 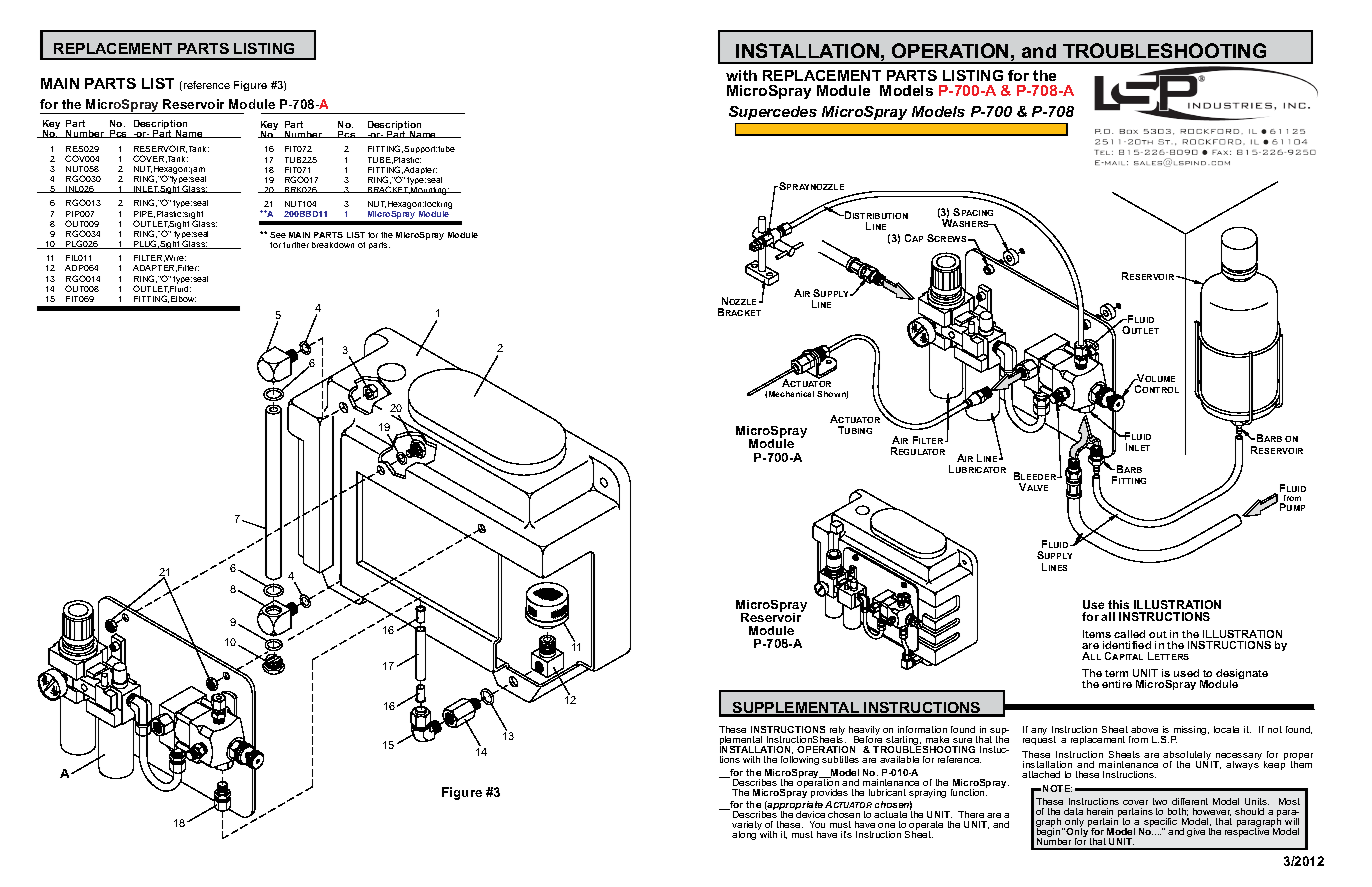 I want to click on further, so click(x=296, y=245).
